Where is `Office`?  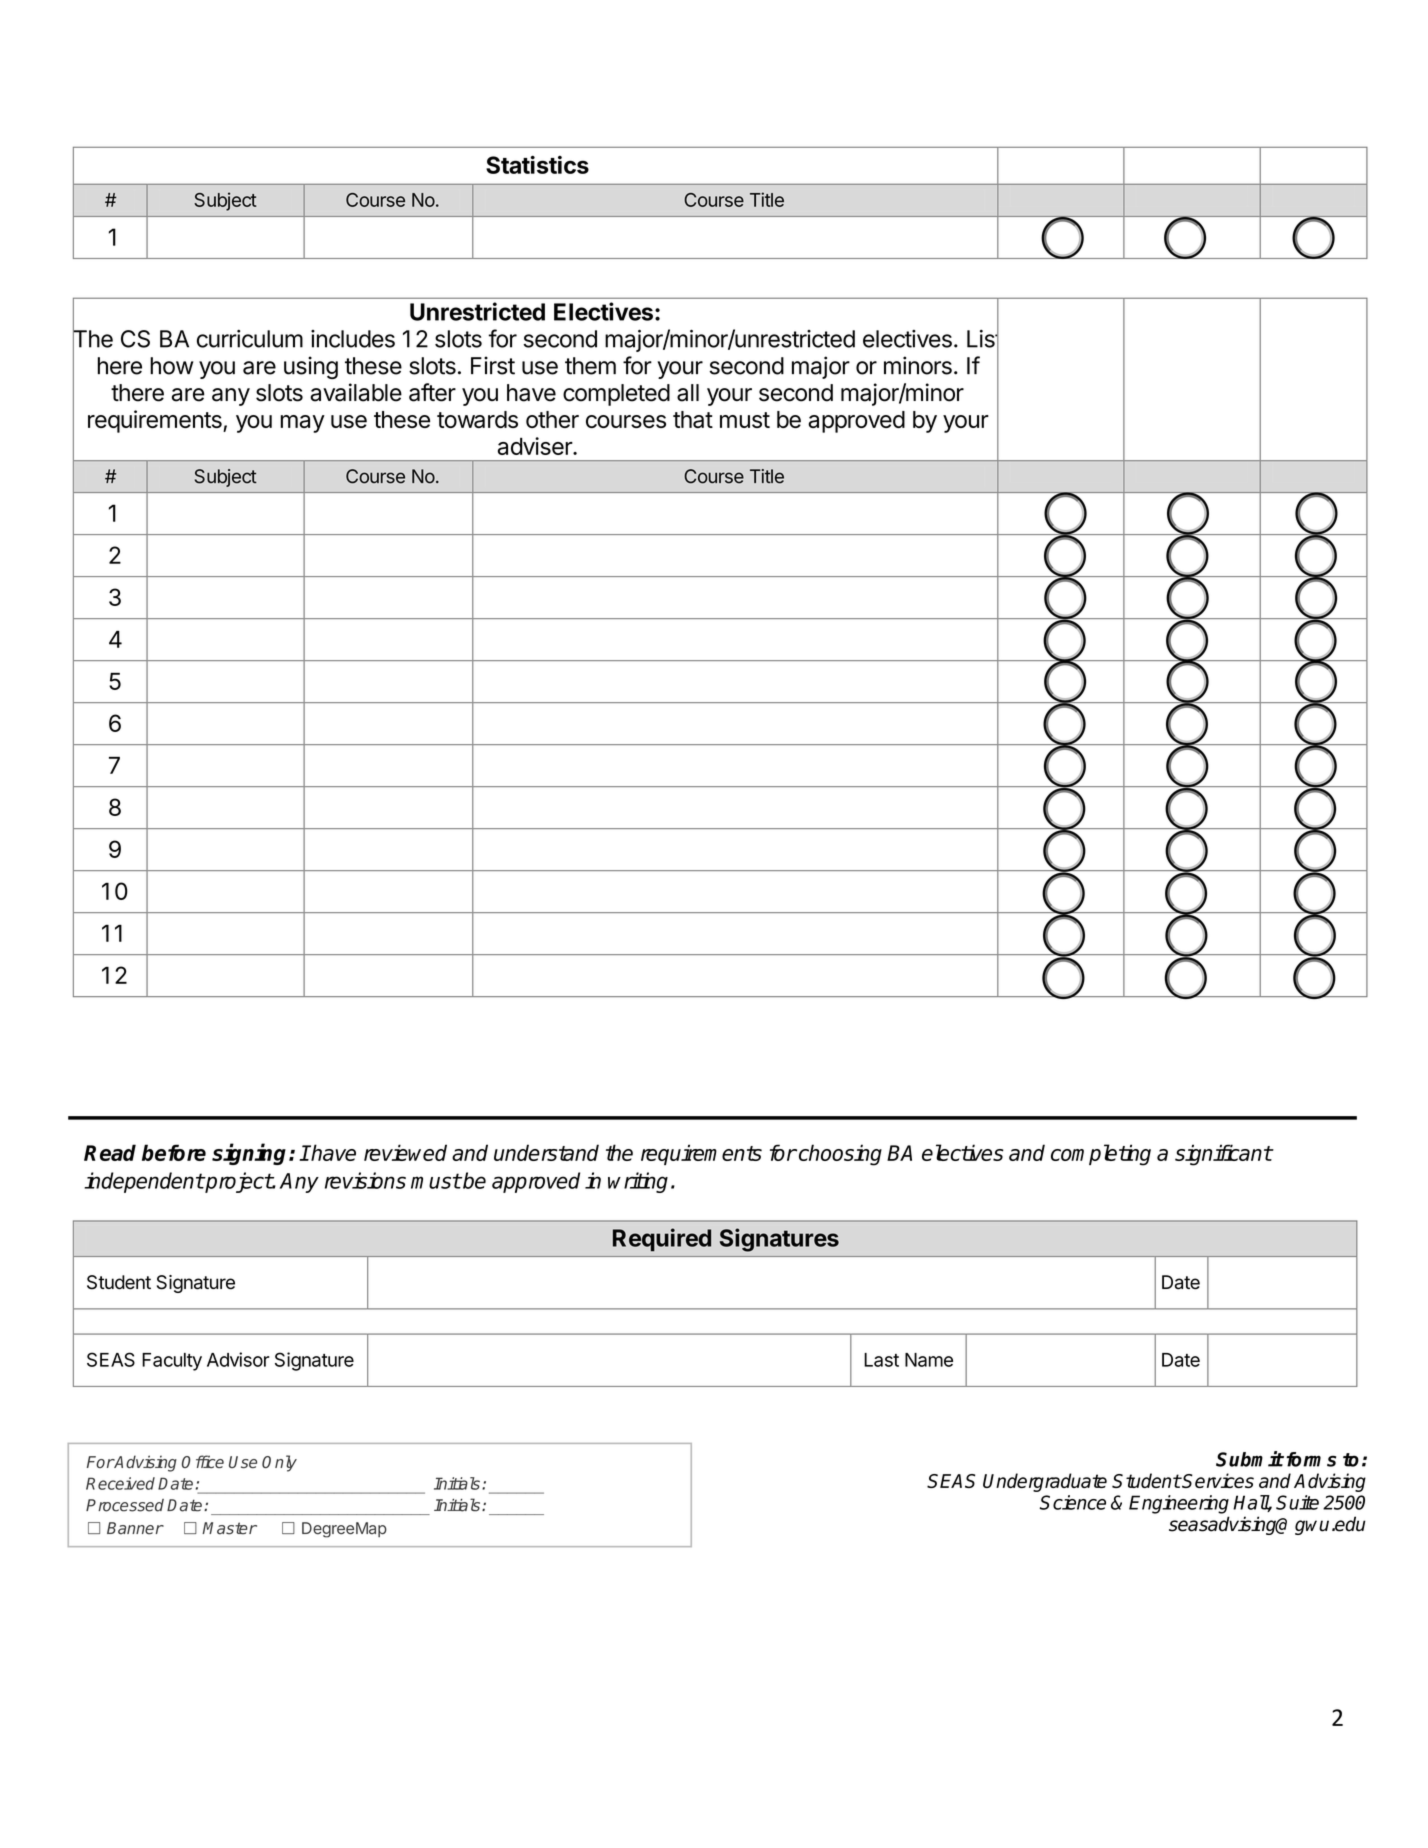 Office is located at coordinates (203, 1461).
